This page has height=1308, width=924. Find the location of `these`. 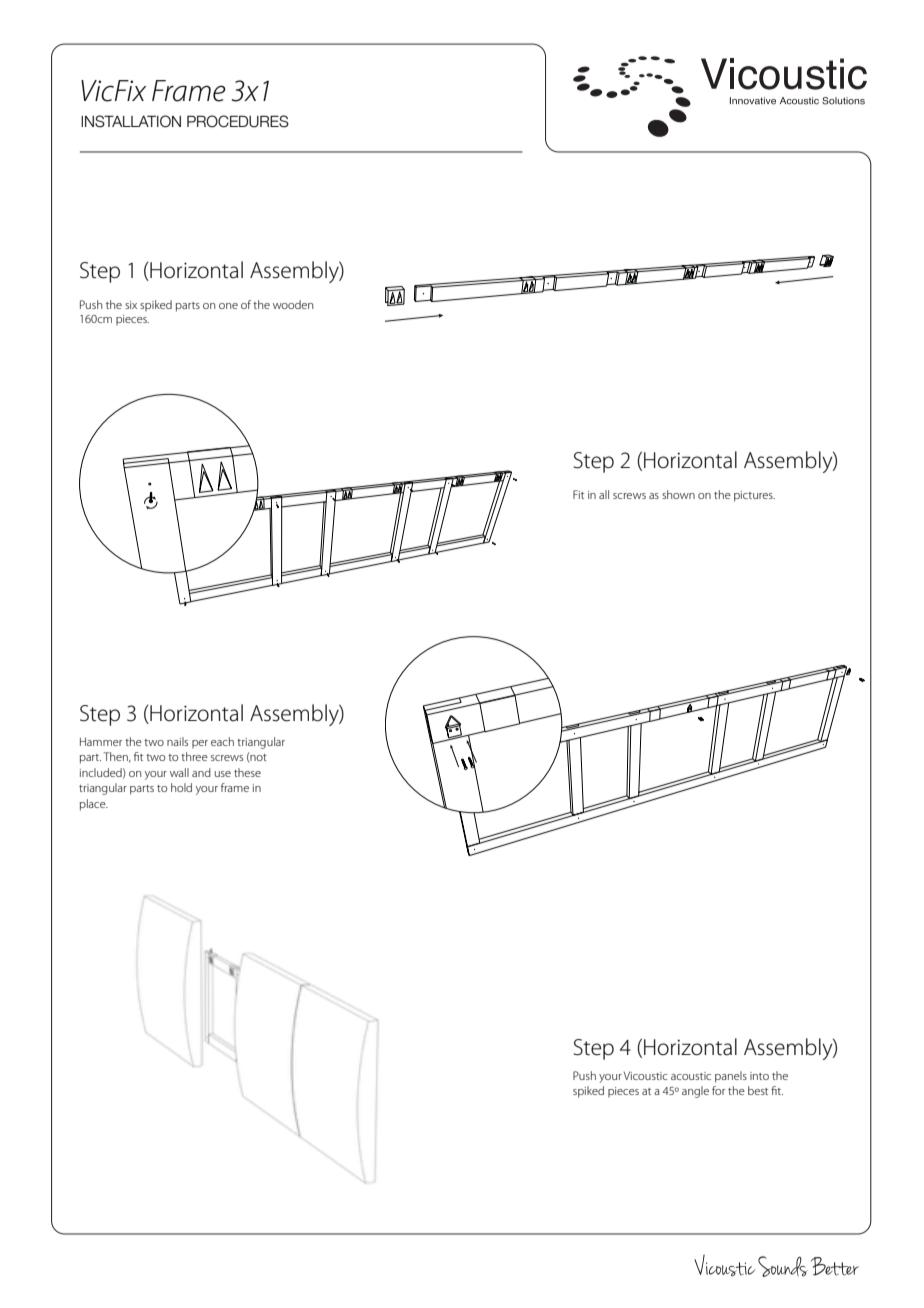

these is located at coordinates (247, 772).
